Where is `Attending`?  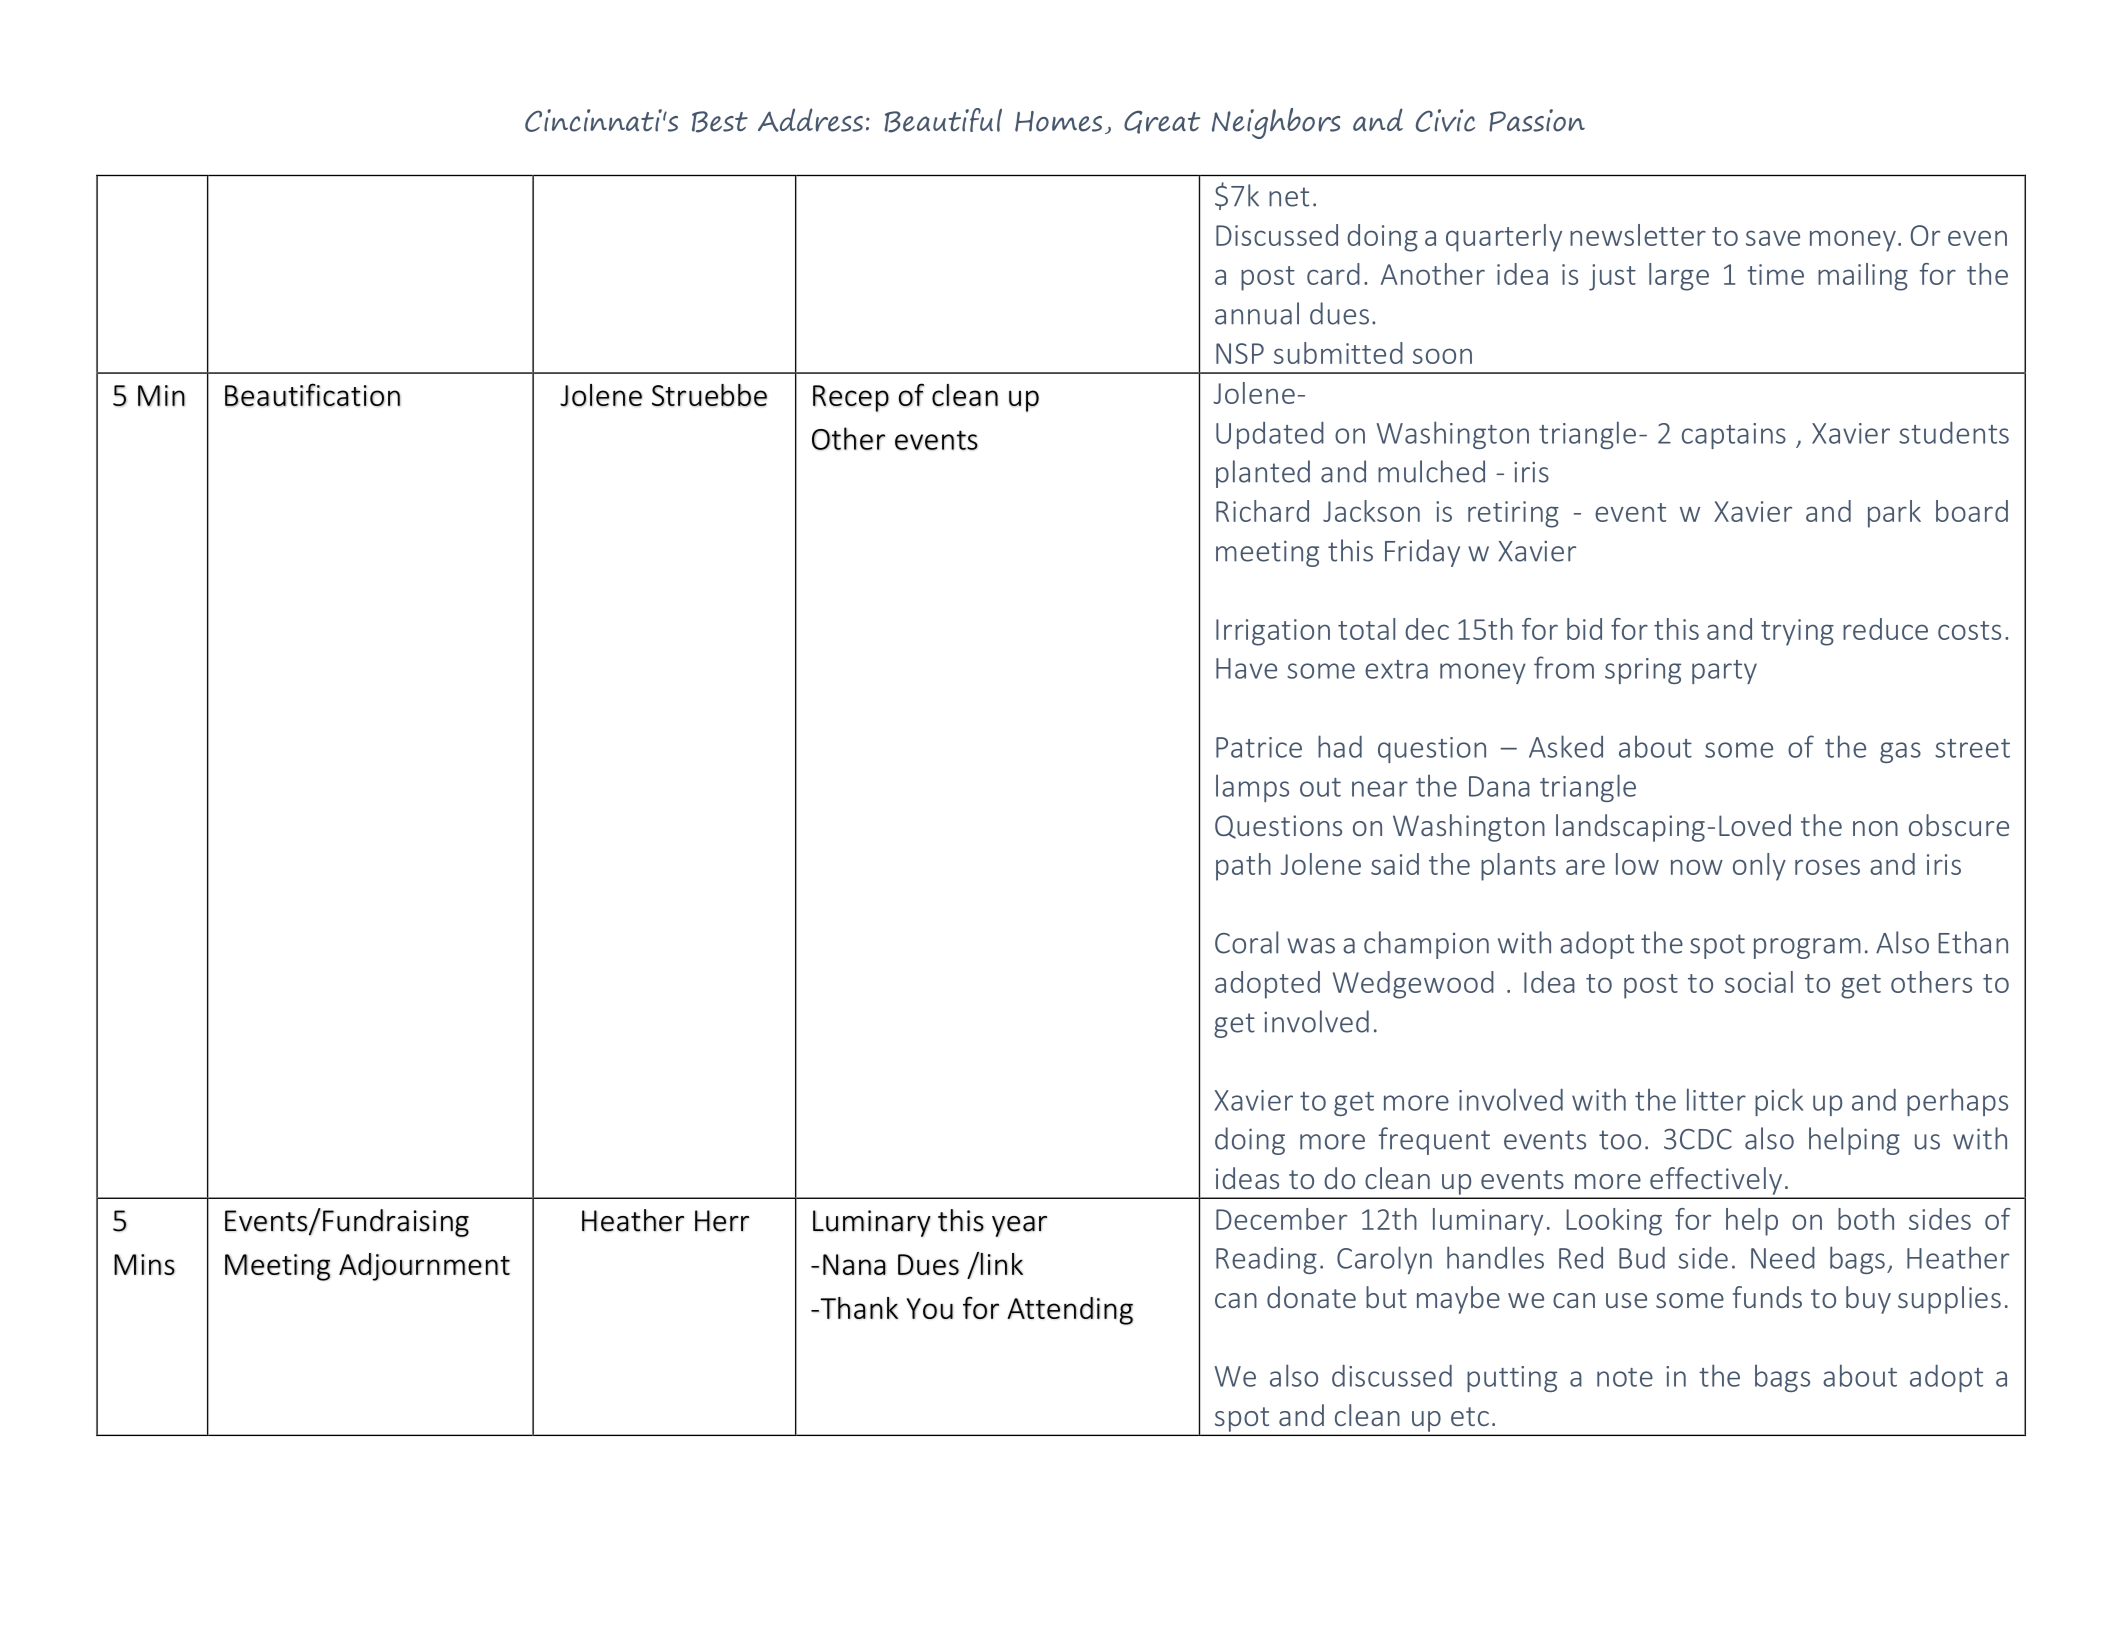
Attending is located at coordinates (1070, 1311).
